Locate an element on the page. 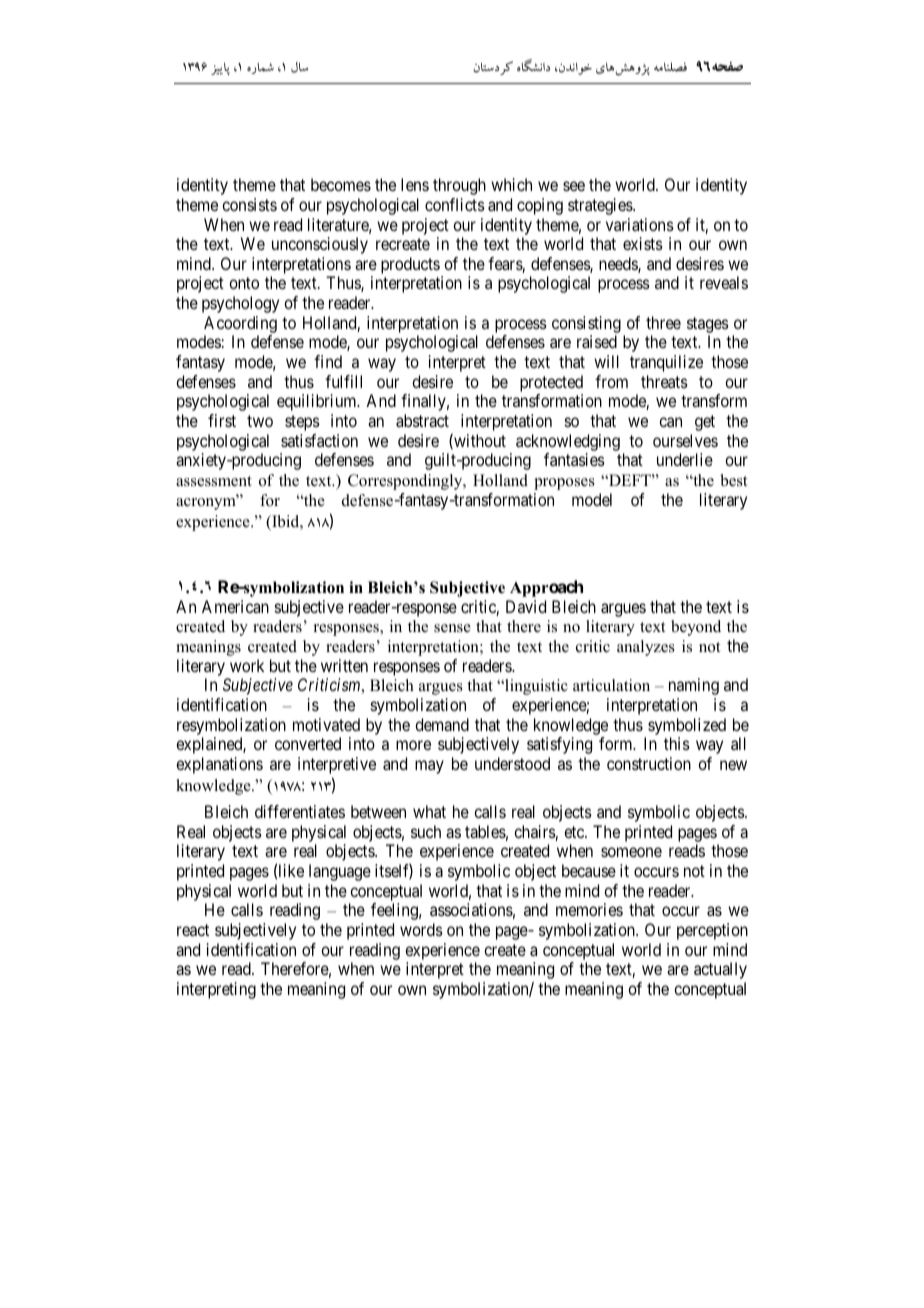  react is located at coordinates (193, 930).
